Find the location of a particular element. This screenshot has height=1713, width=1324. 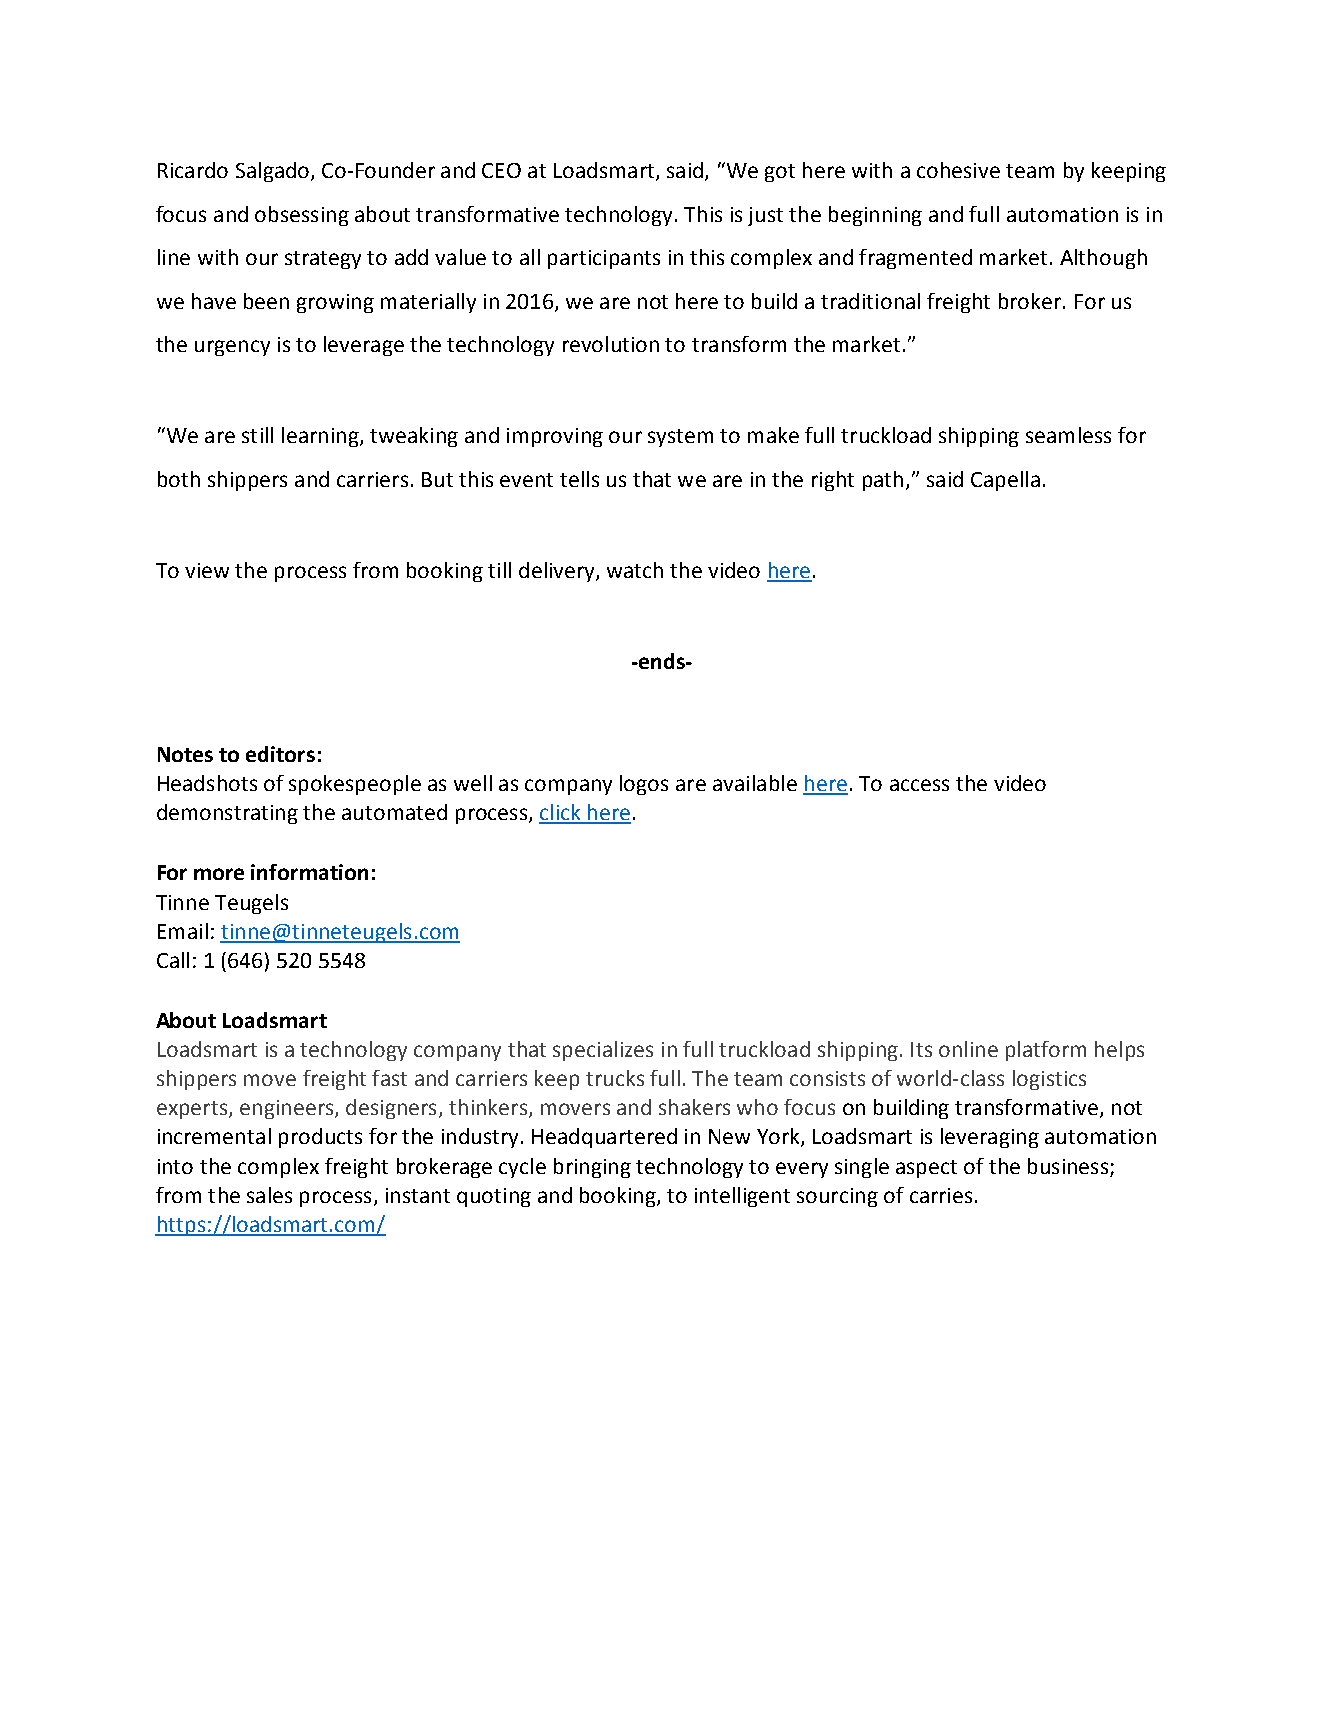

bringing is located at coordinates (592, 1168).
